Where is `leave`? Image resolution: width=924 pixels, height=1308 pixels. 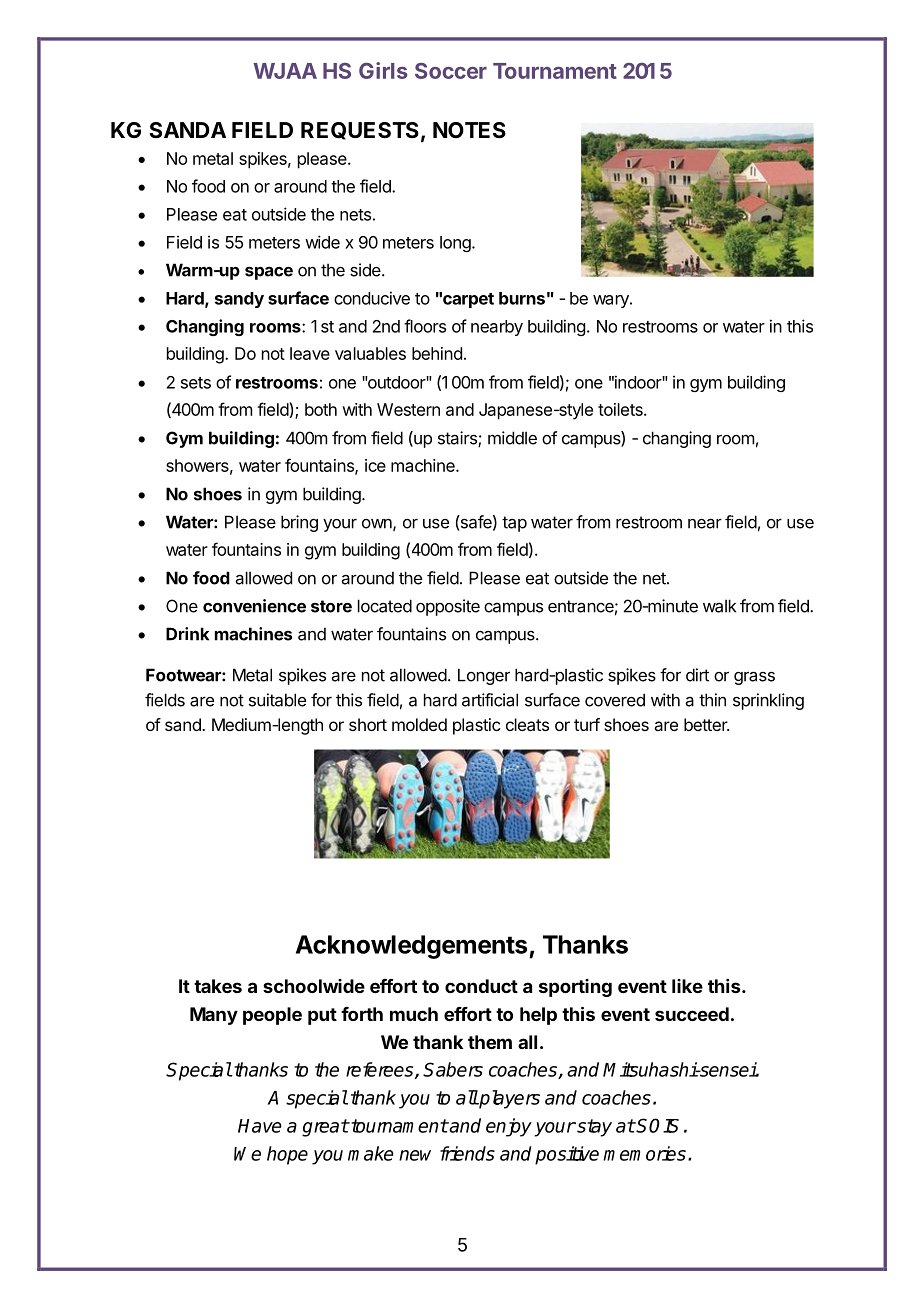
leave is located at coordinates (310, 353).
